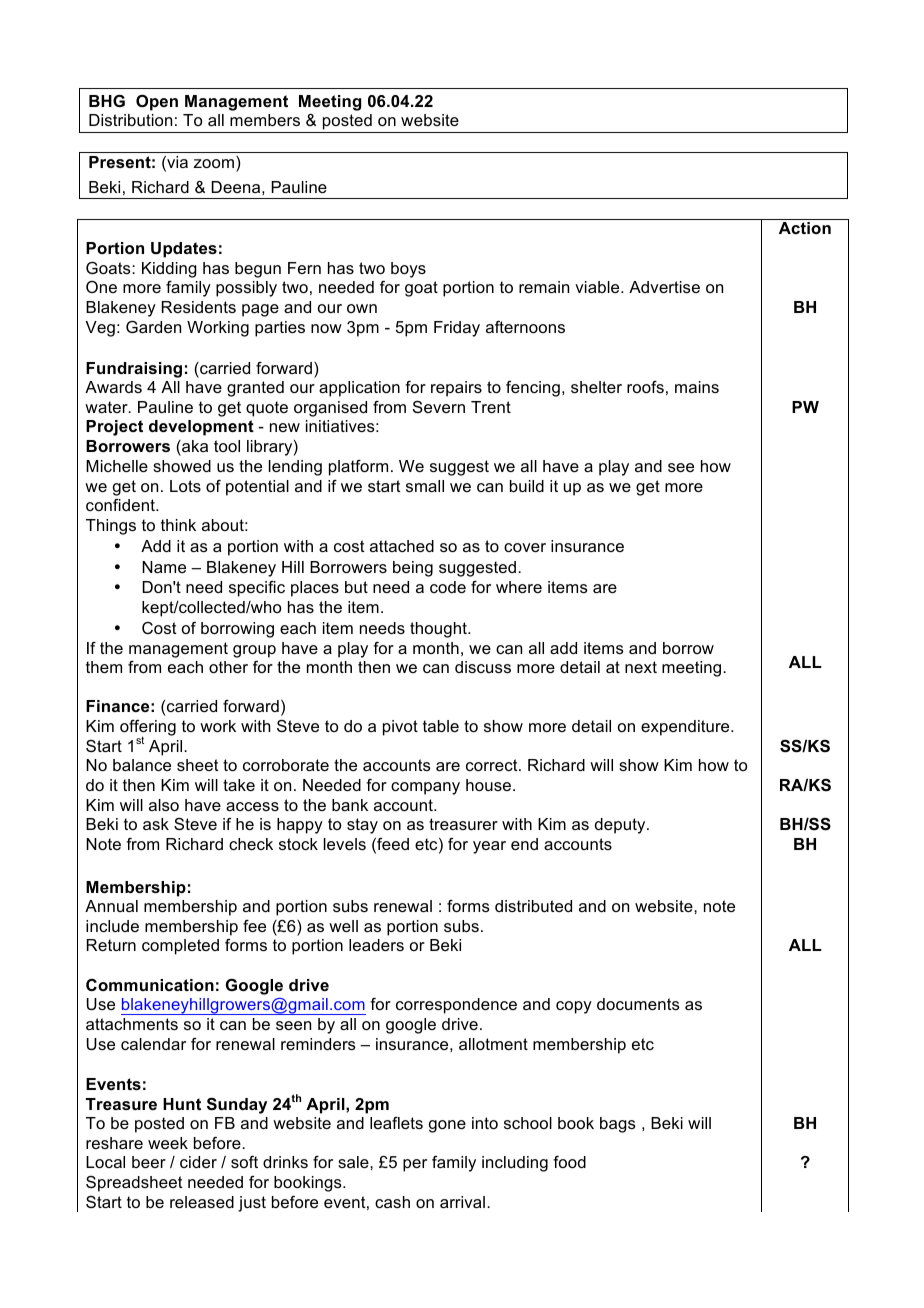  What do you see at coordinates (638, 1004) in the screenshot?
I see `documents` at bounding box center [638, 1004].
